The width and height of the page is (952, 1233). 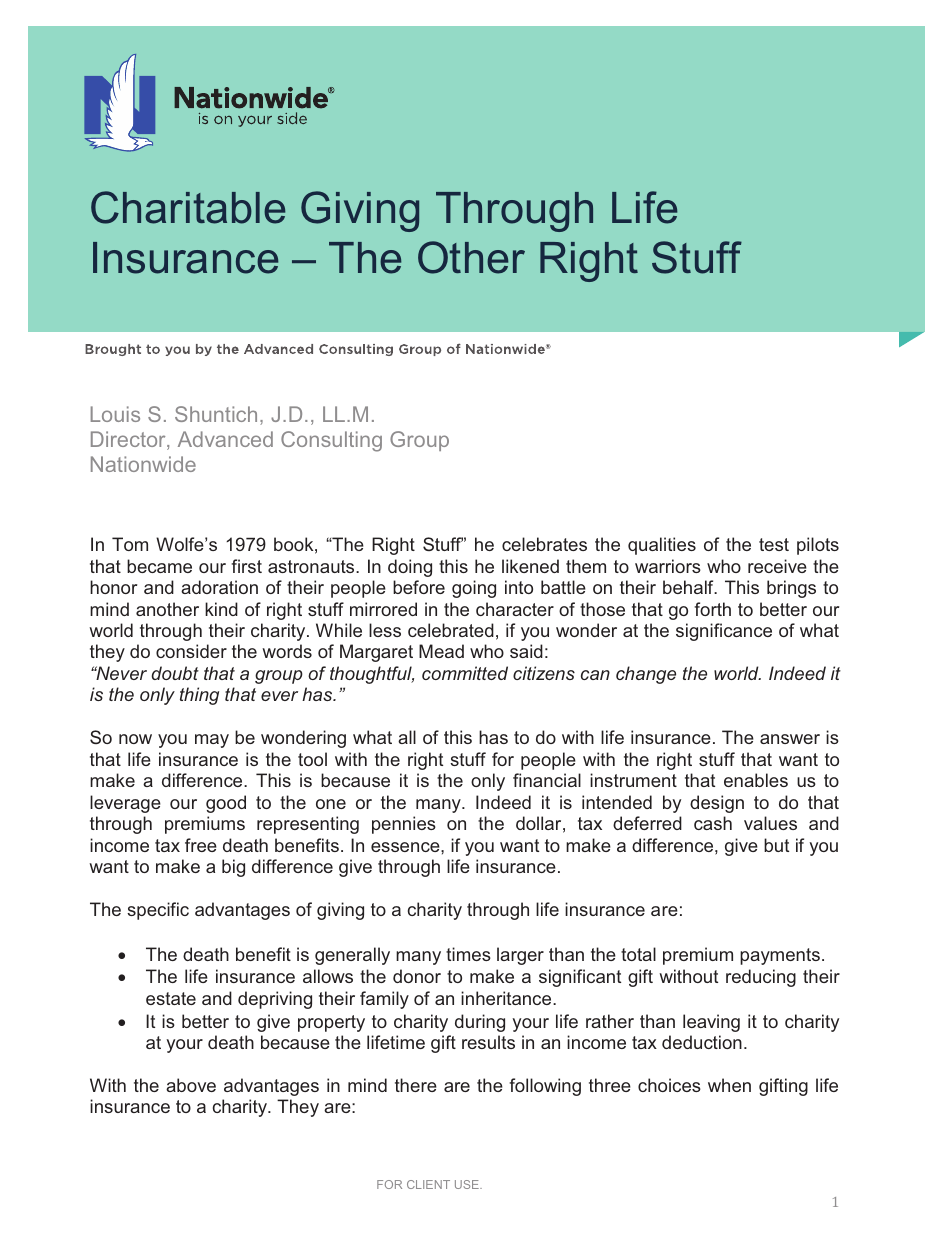 What do you see at coordinates (225, 439) in the page?
I see `Advanced` at bounding box center [225, 439].
